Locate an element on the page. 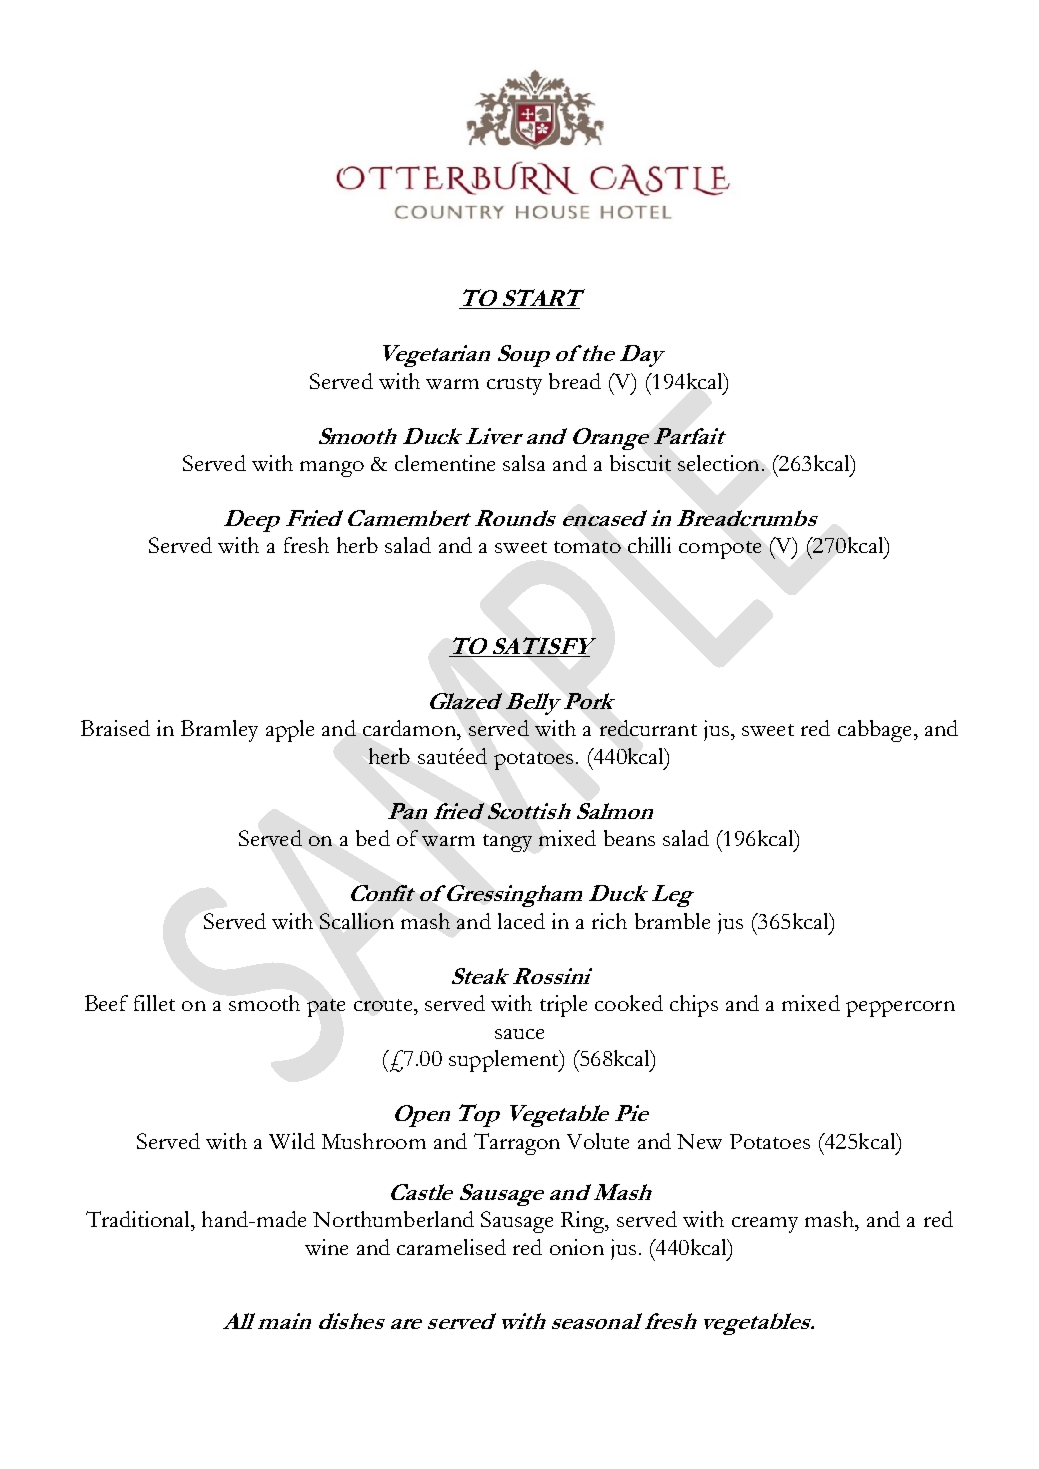  Bramley is located at coordinates (219, 731).
